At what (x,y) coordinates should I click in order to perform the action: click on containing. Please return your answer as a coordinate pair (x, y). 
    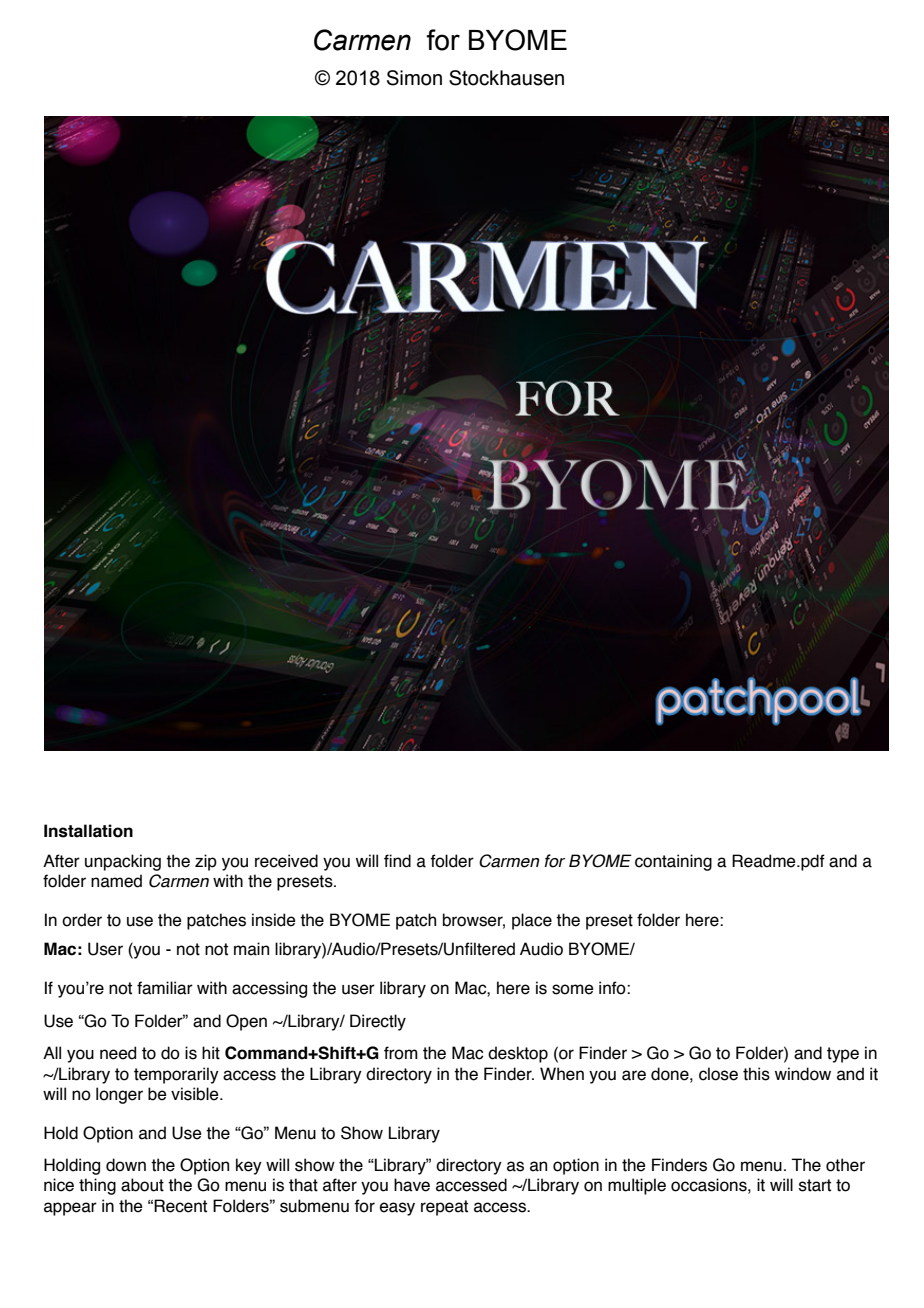
    Looking at the image, I should click on (673, 862).
